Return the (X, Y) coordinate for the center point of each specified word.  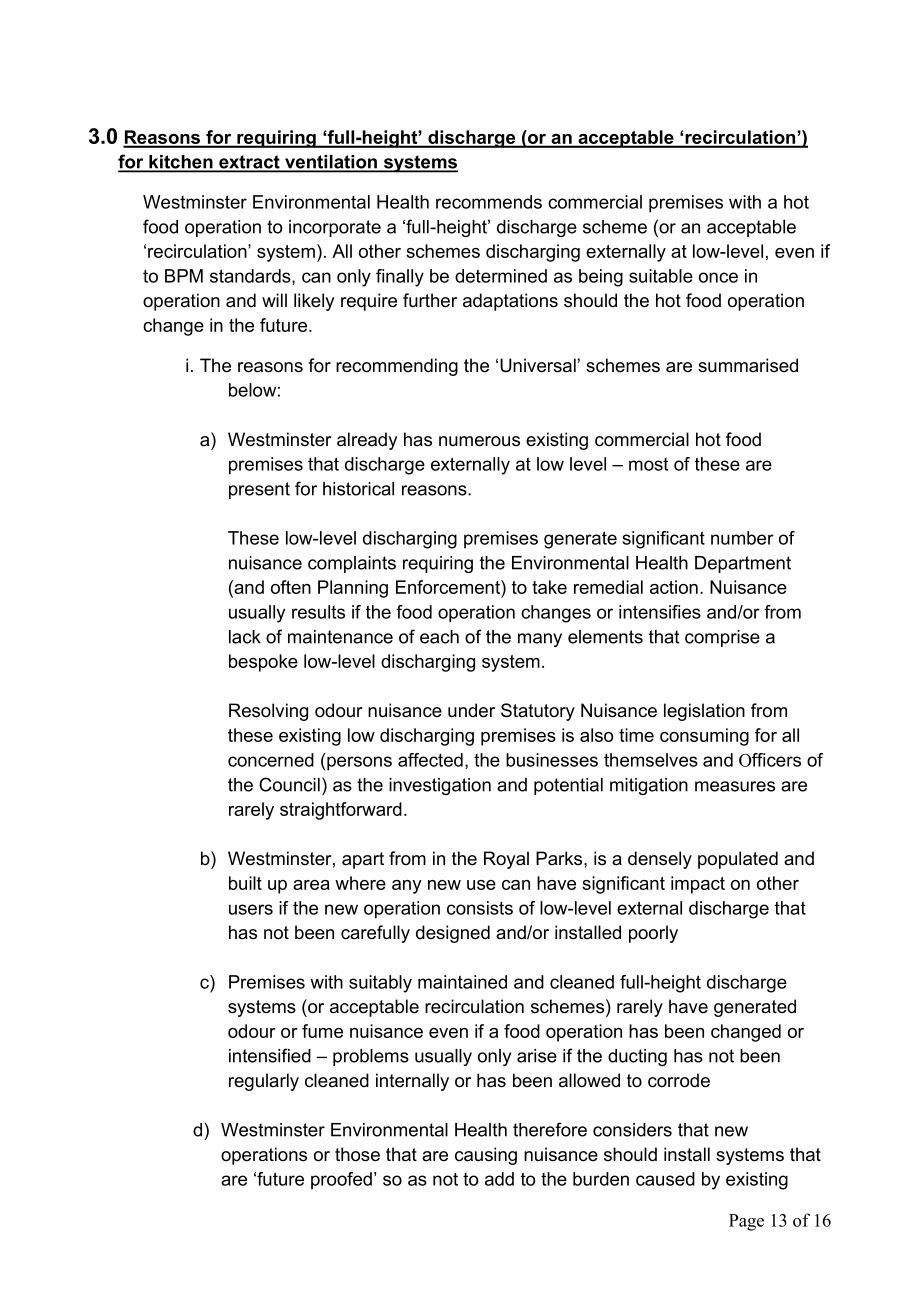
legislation (704, 712)
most (648, 464)
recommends (489, 202)
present (259, 490)
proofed (341, 1180)
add (499, 1179)
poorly (653, 934)
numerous (479, 441)
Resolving (268, 712)
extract (249, 163)
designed (453, 934)
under (471, 710)
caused (665, 1179)
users (251, 909)
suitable (661, 276)
